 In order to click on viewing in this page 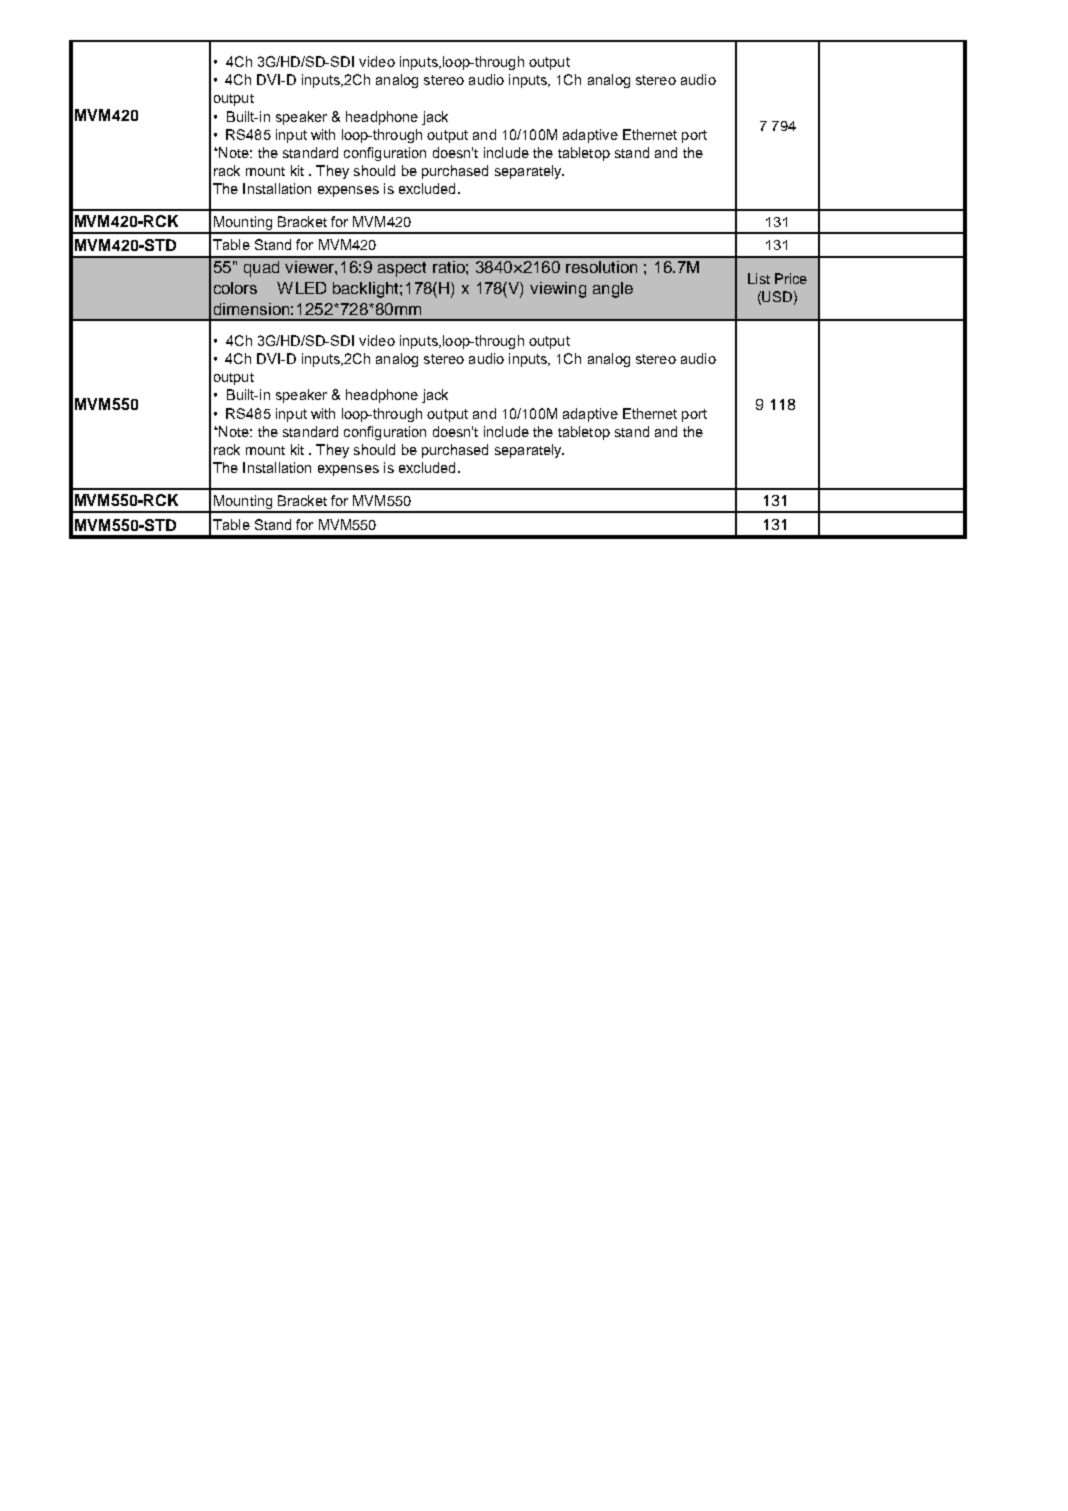, I will do `click(558, 290)`.
